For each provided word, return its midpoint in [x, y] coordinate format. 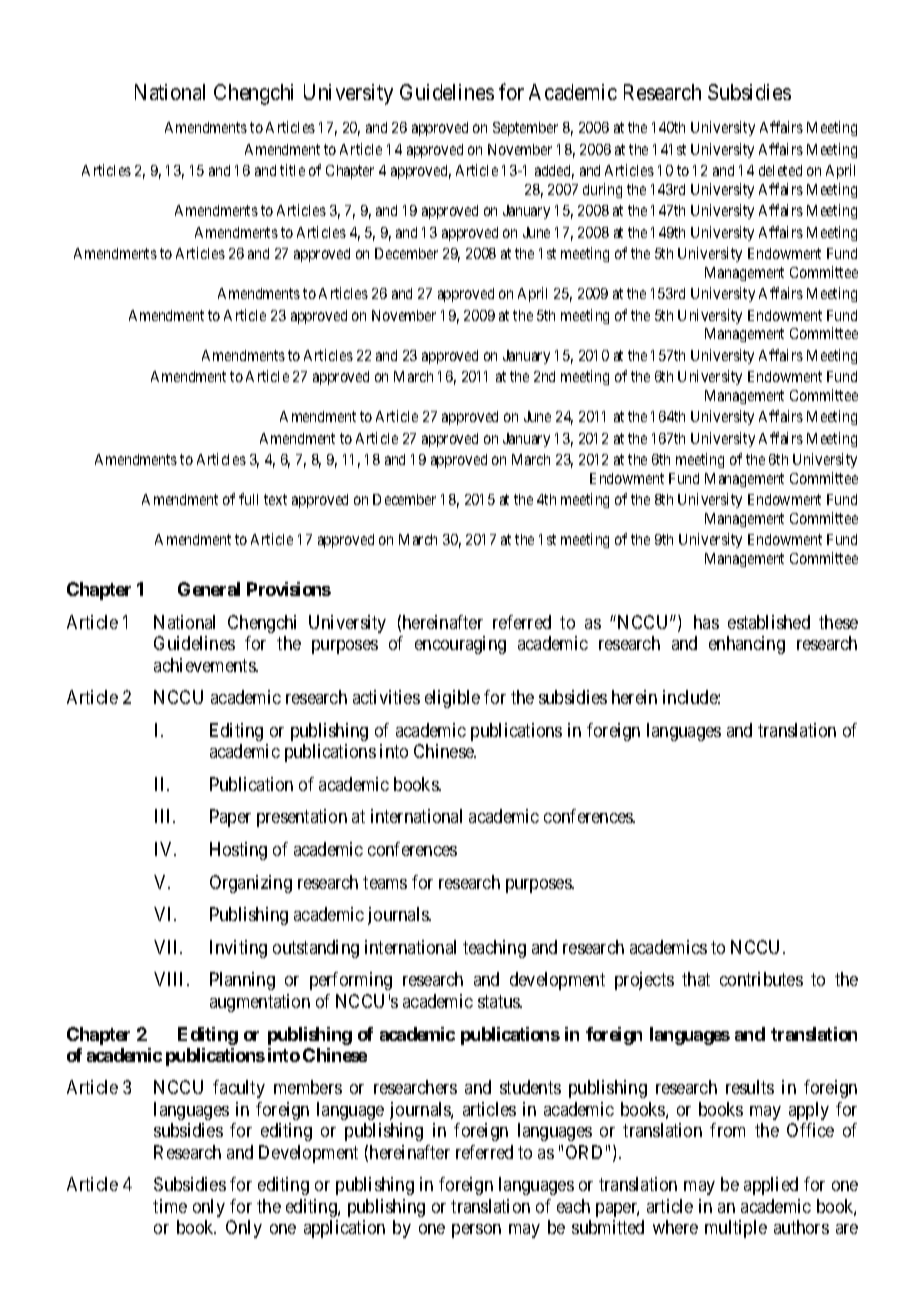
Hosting [238, 851]
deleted [780, 170]
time [170, 1206]
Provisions [289, 589]
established [769, 622]
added [554, 172]
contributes [761, 979]
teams [385, 882]
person [476, 1231]
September [525, 129]
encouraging [460, 645]
